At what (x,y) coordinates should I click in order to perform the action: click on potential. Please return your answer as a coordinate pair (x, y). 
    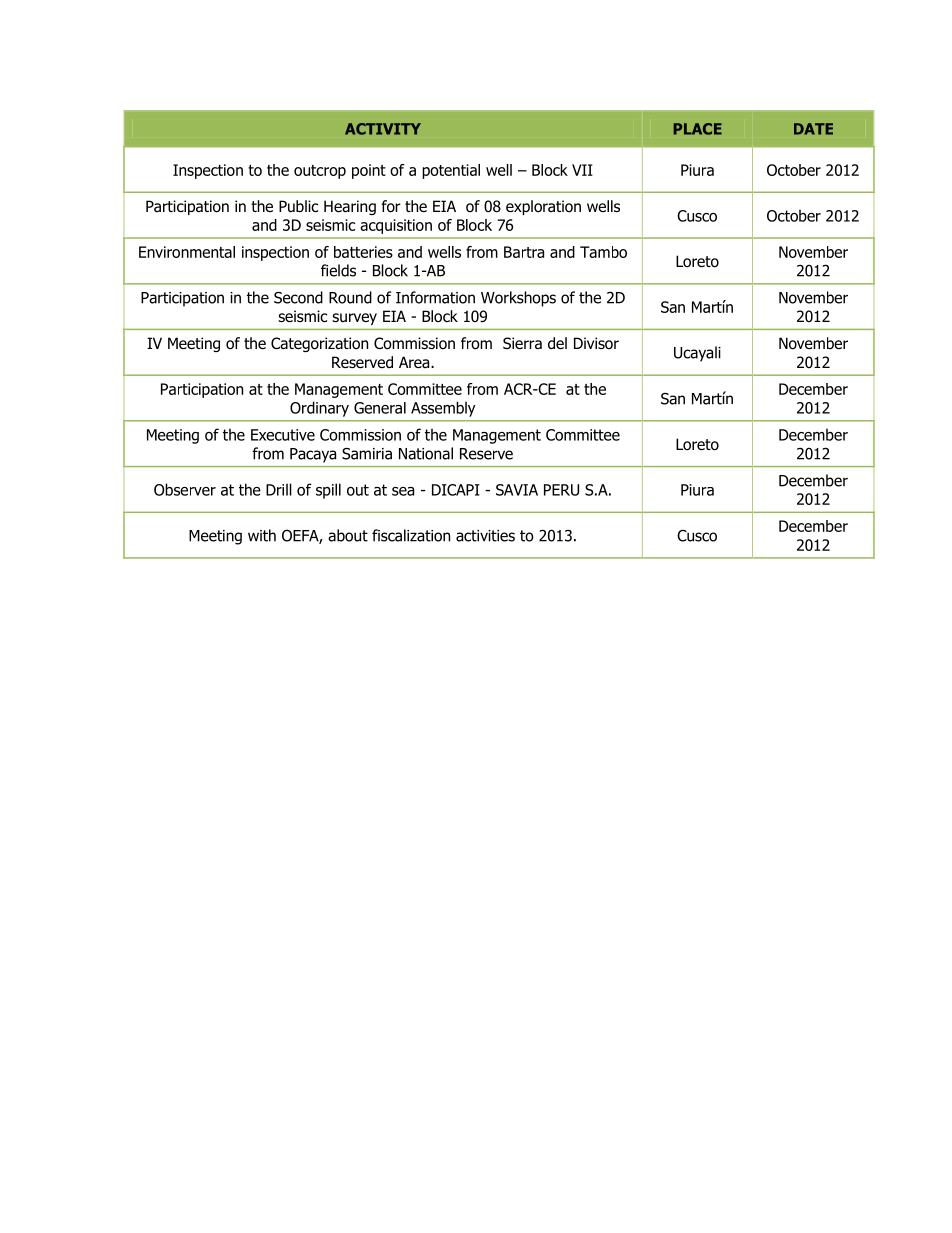
    Looking at the image, I should click on (451, 171).
